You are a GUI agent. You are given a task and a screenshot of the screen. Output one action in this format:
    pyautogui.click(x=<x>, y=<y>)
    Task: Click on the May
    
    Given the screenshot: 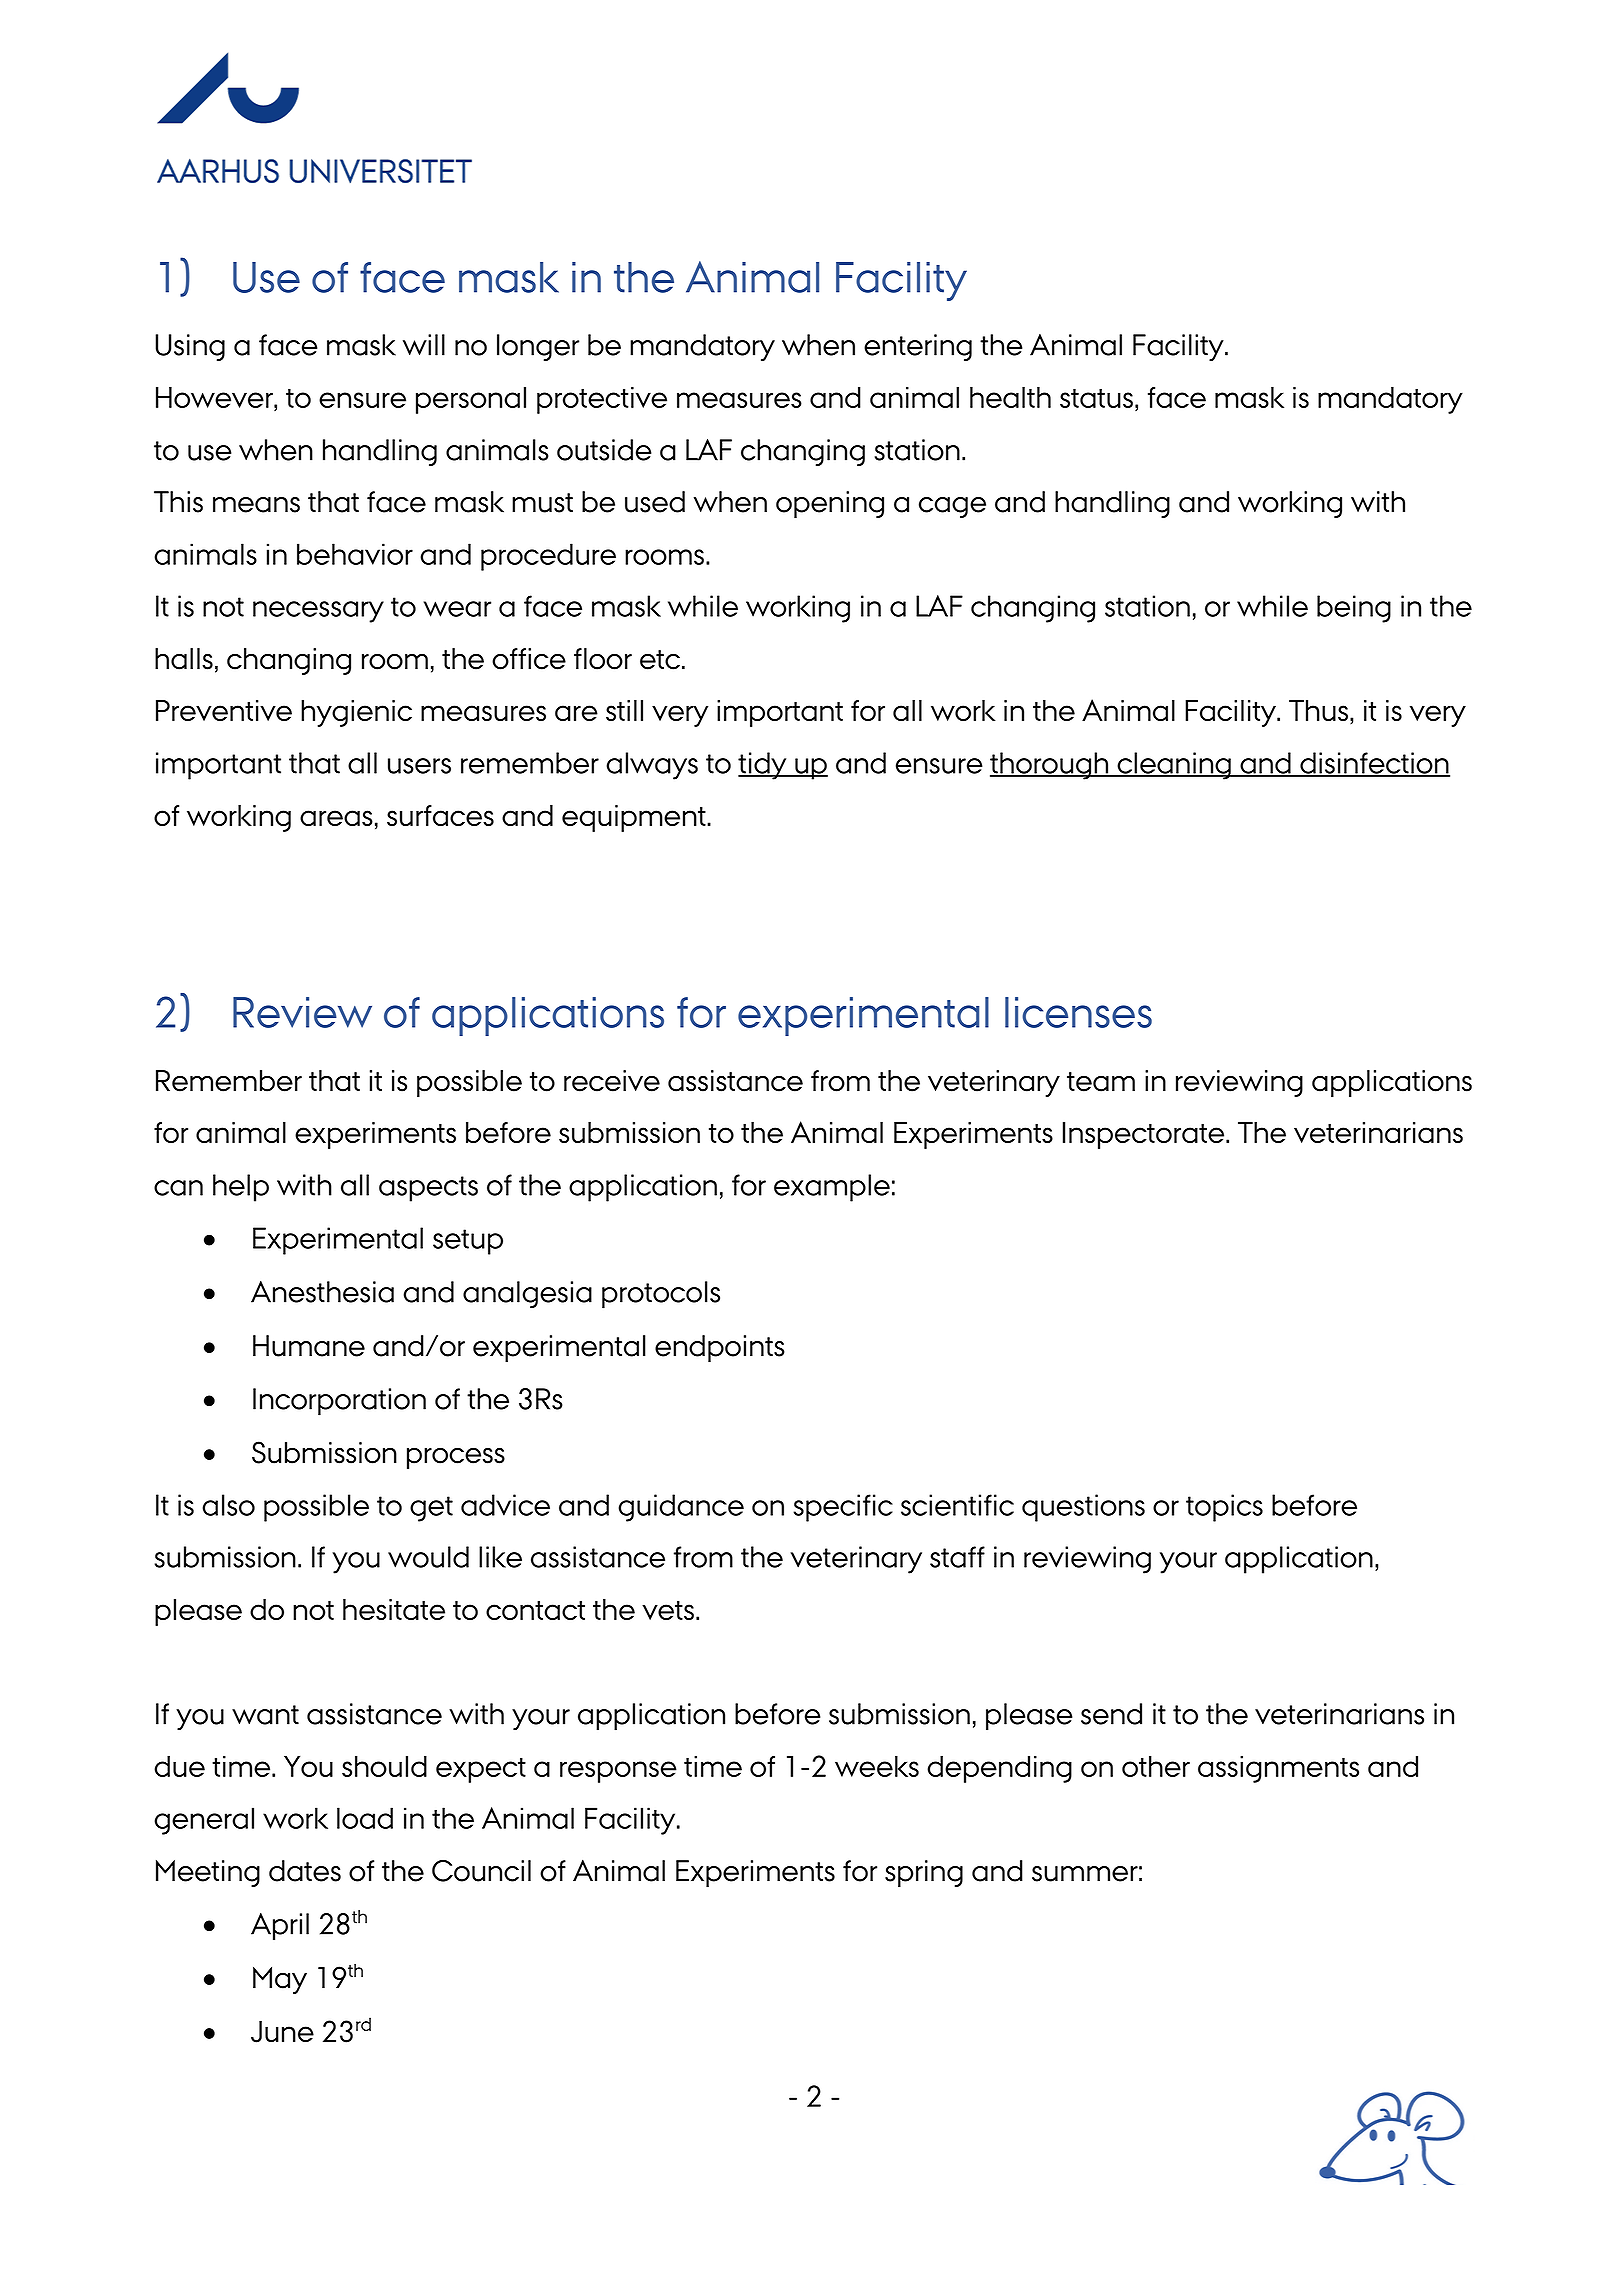 What is the action you would take?
    pyautogui.click(x=280, y=1980)
